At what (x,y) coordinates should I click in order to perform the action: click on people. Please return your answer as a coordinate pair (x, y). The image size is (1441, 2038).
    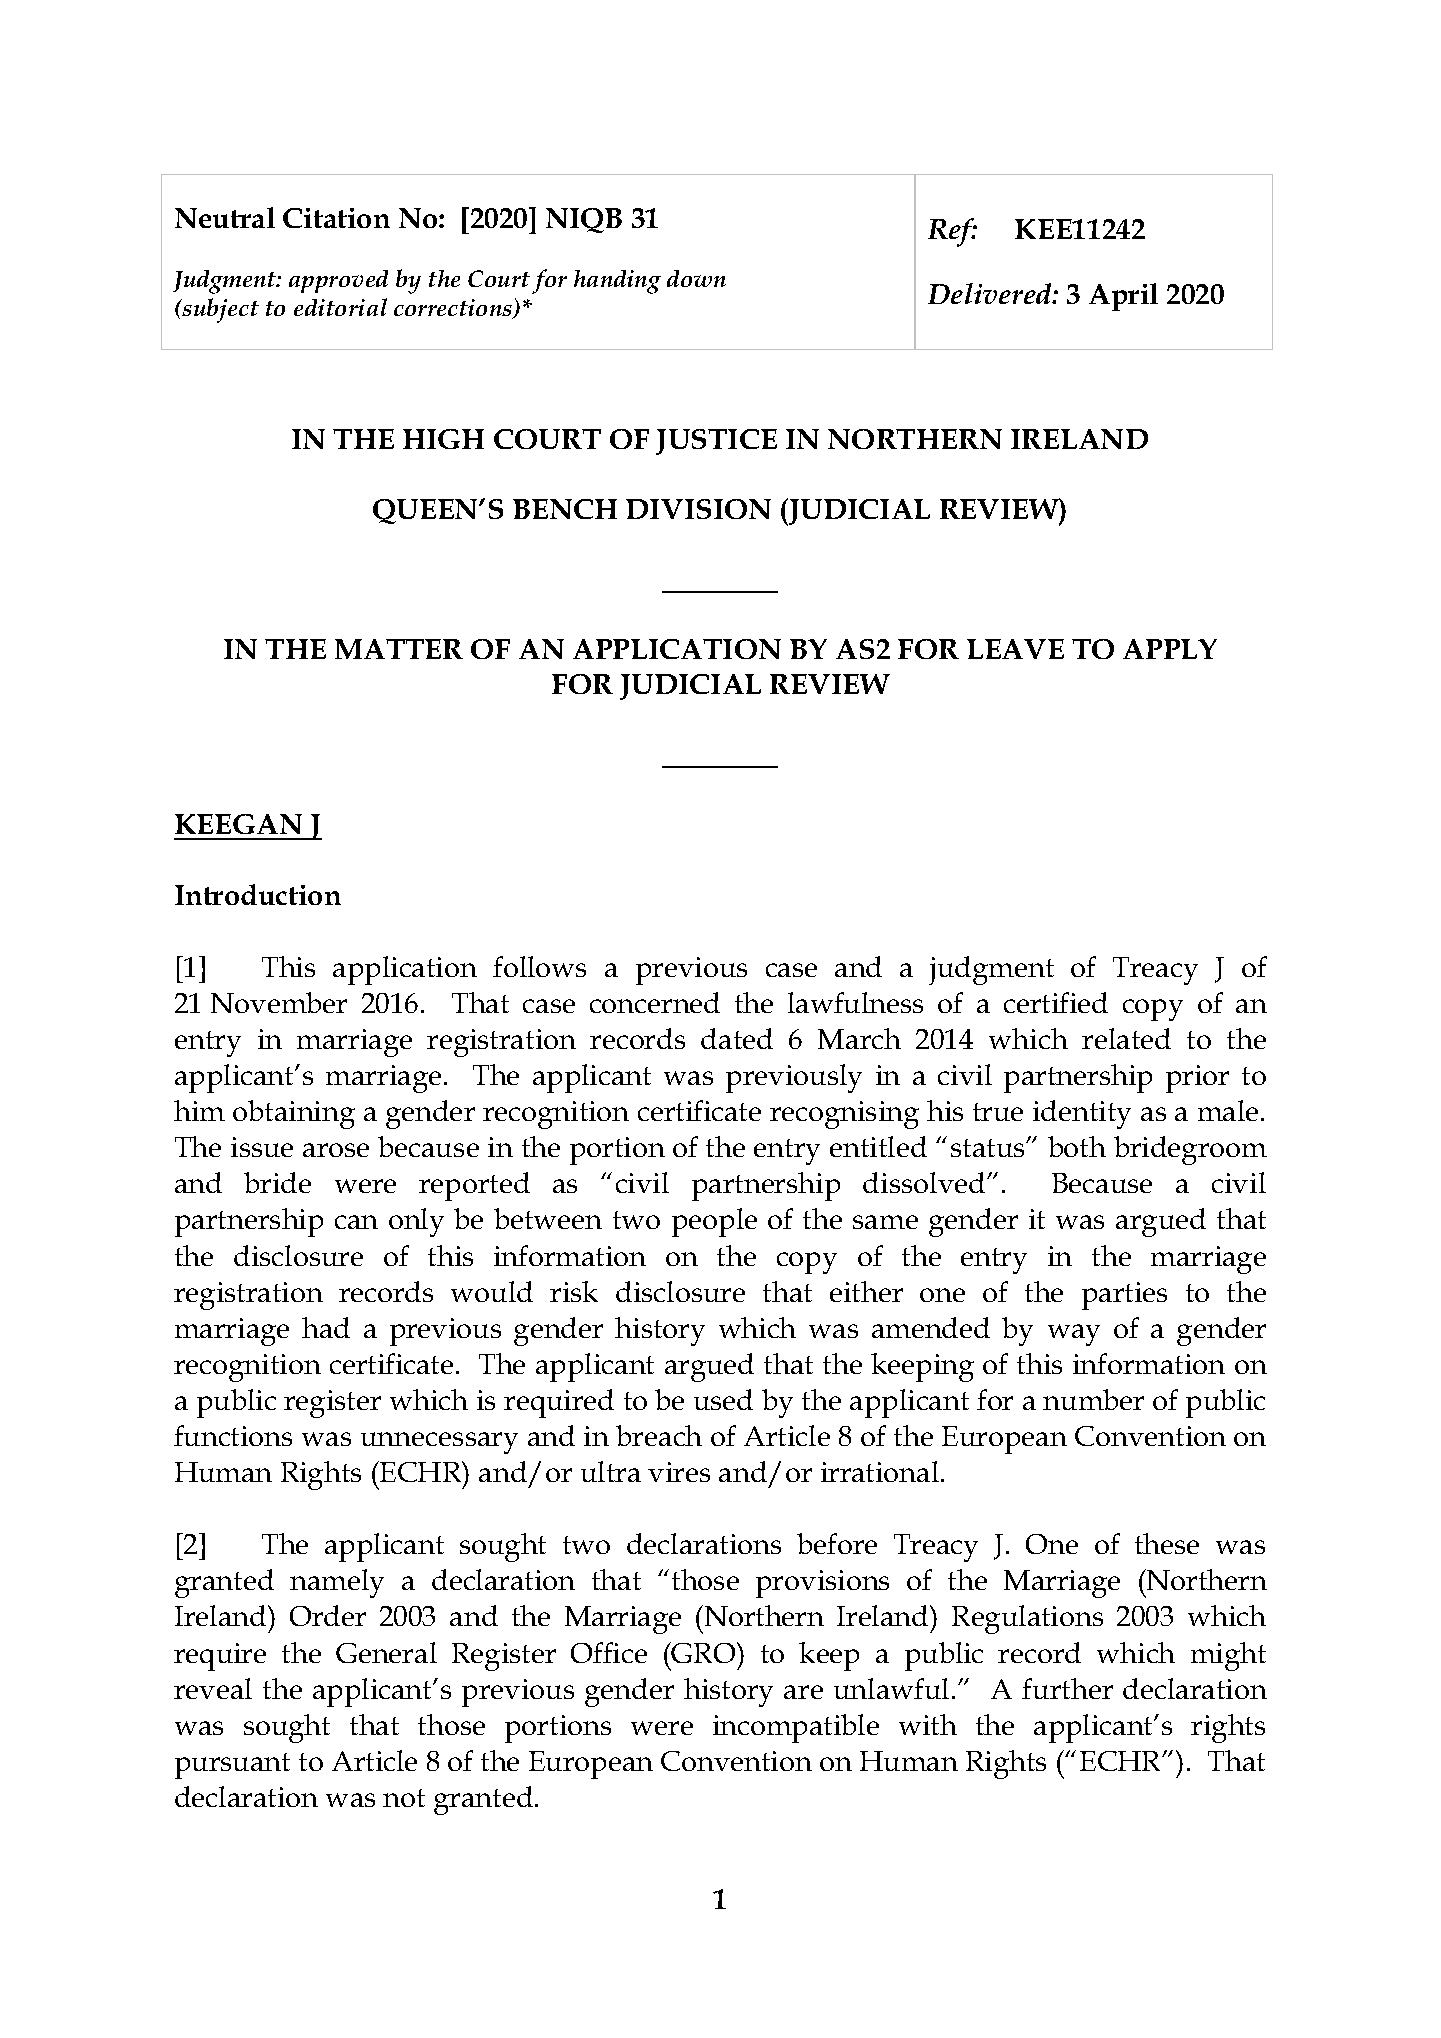
    Looking at the image, I should click on (714, 1222).
